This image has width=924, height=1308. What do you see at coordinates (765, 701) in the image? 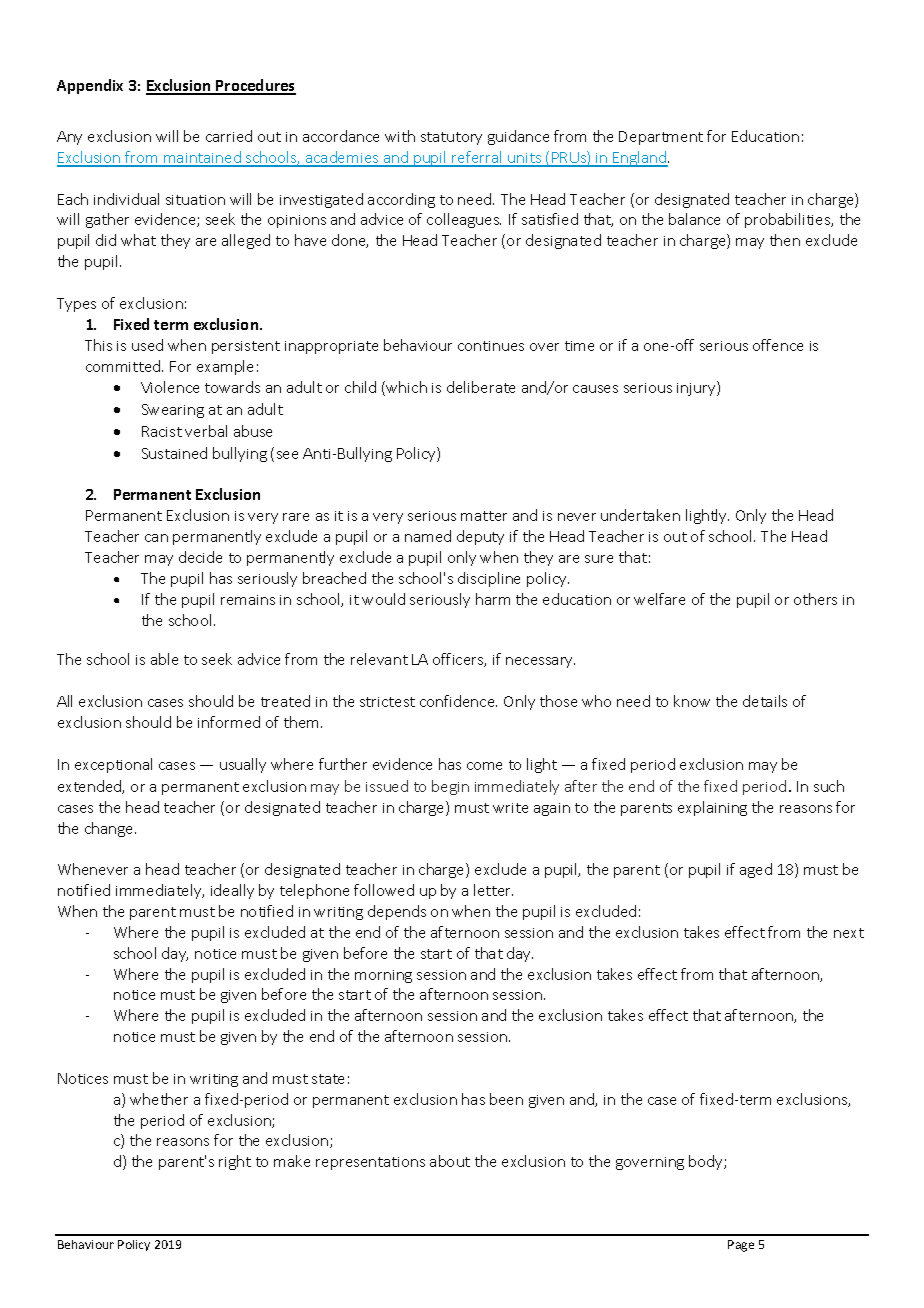
I see `details` at bounding box center [765, 701].
